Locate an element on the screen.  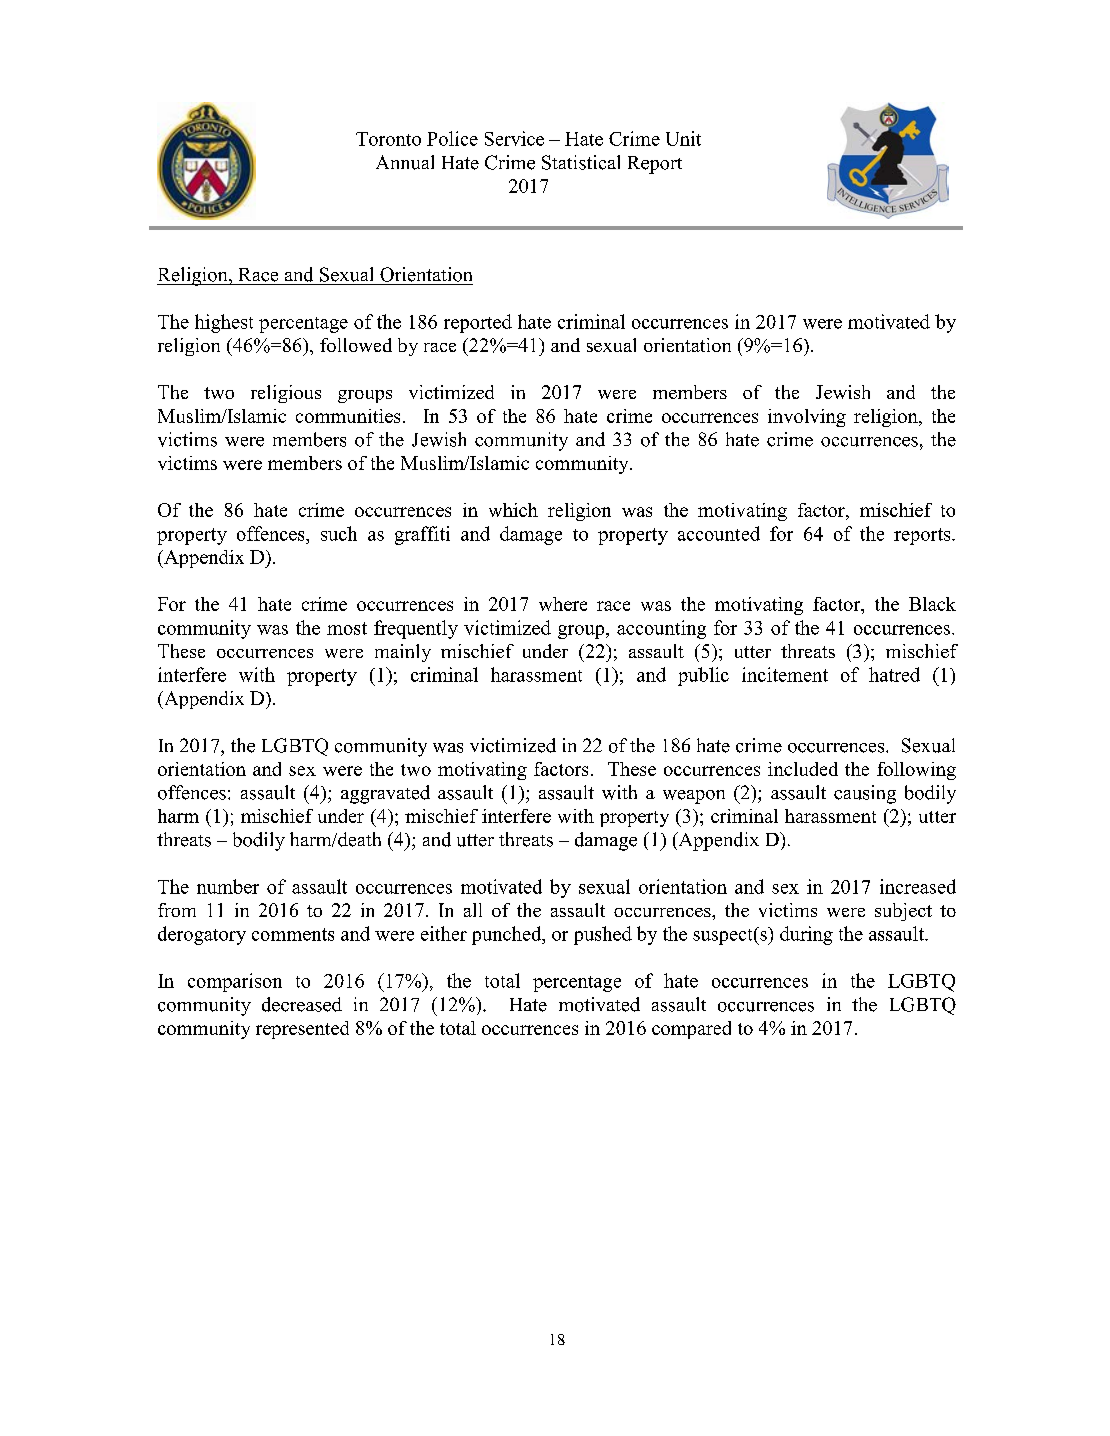
punched is located at coordinates (508, 935).
